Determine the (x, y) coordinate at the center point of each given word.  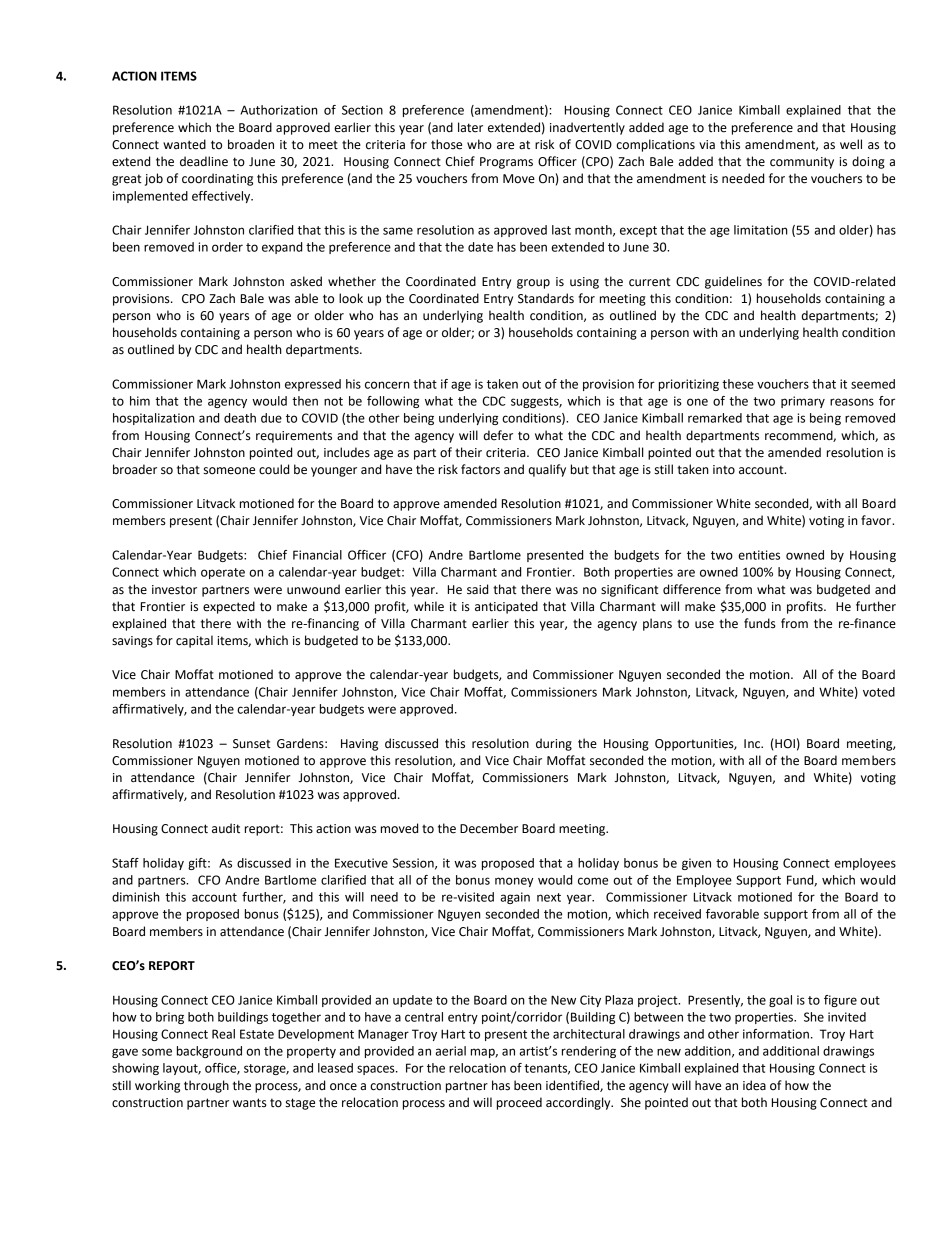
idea (754, 1085)
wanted (184, 144)
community (802, 163)
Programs (506, 163)
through (206, 1086)
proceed (519, 1103)
